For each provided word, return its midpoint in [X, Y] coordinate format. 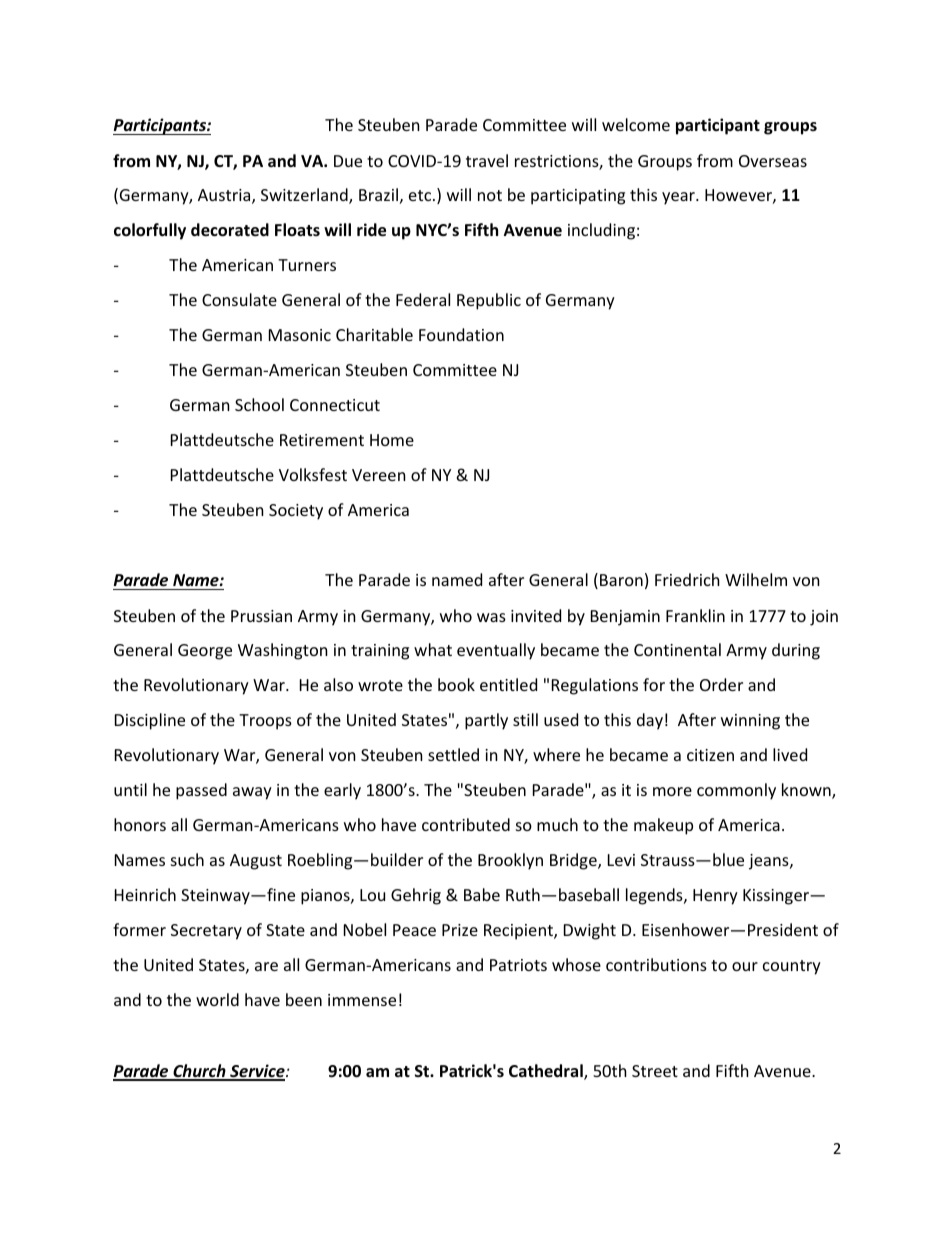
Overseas [773, 161]
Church [199, 1072]
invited [536, 615]
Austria [225, 196]
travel [487, 160]
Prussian [261, 616]
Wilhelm [756, 579]
